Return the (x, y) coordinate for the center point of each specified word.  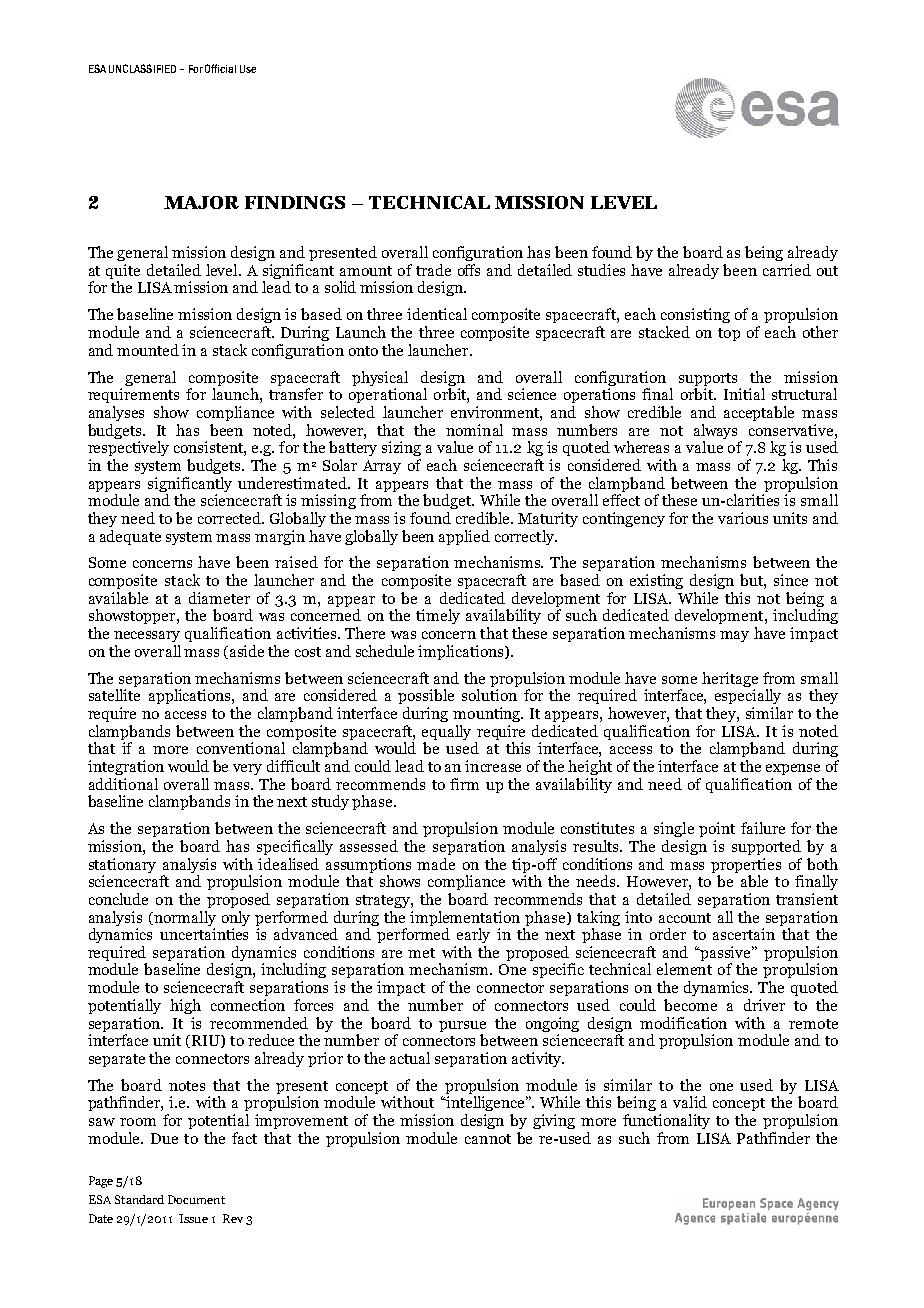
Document (196, 1199)
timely (438, 616)
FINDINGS (295, 202)
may (734, 636)
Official (220, 68)
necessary (147, 636)
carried (787, 270)
